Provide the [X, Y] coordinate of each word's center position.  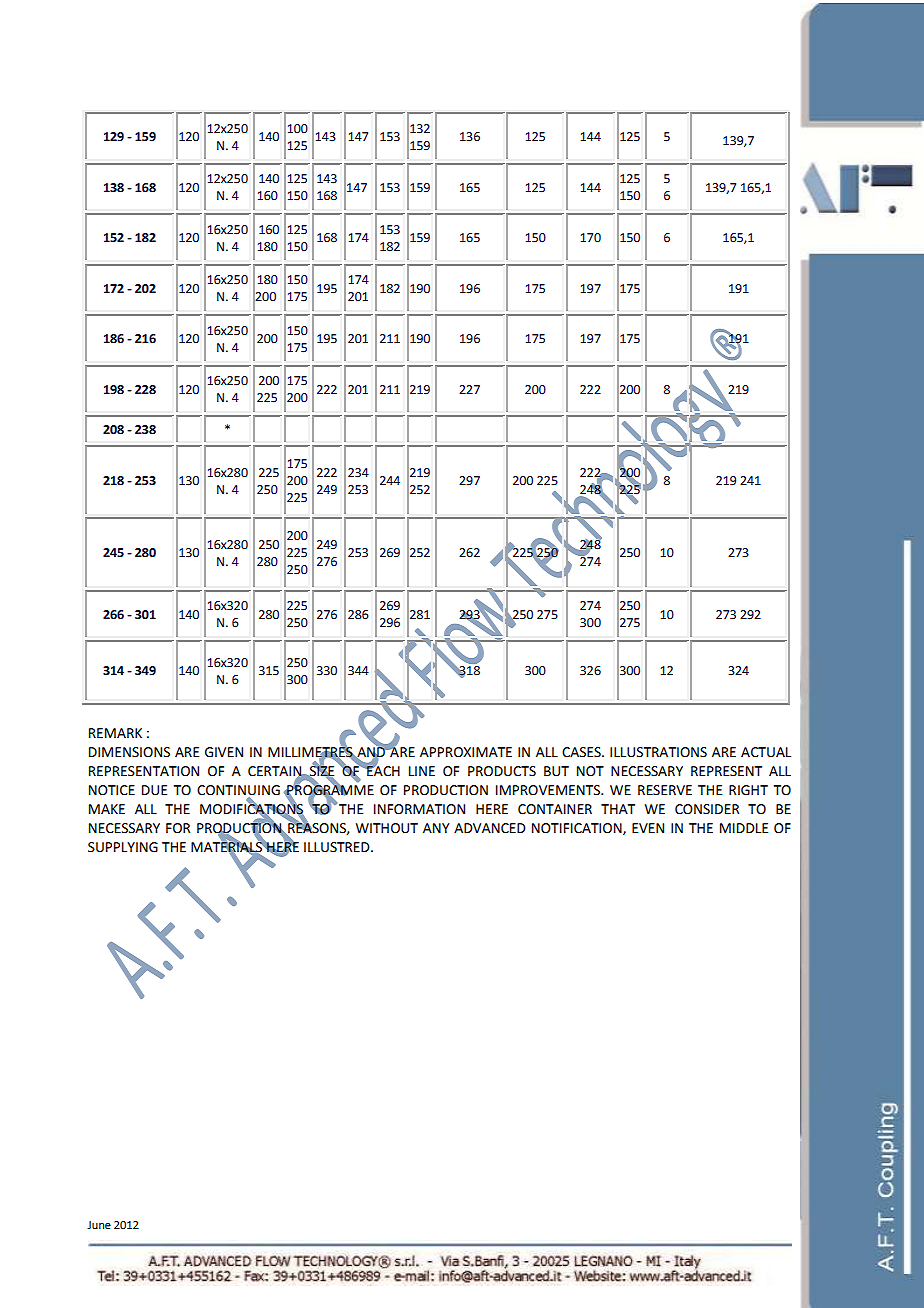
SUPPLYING [123, 847]
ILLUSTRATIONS [658, 752]
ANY [436, 828]
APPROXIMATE [466, 752]
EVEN [648, 828]
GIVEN [224, 752]
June [99, 1225]
